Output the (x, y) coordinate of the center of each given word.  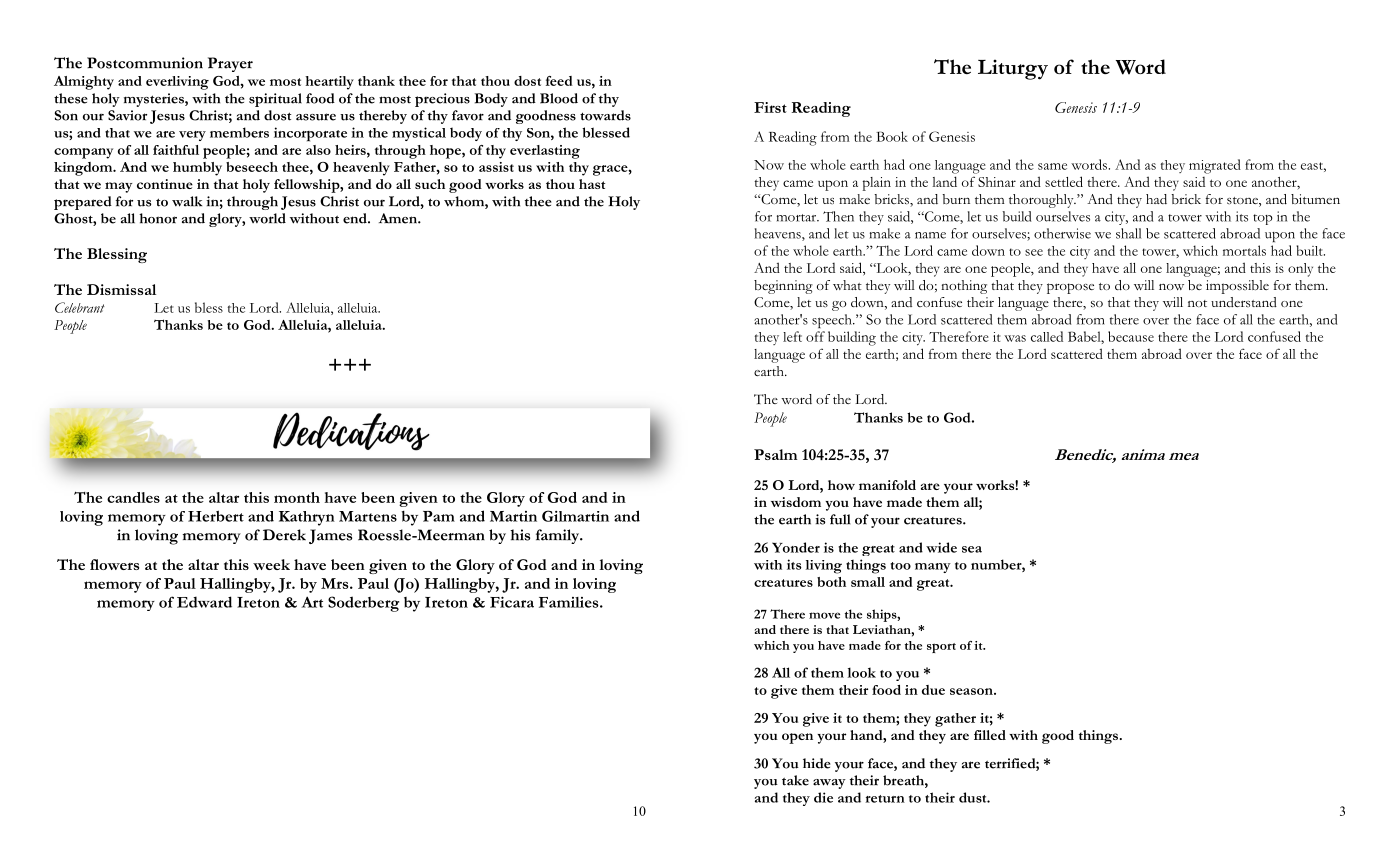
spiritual (275, 100)
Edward (204, 602)
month (297, 497)
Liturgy (1013, 69)
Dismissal (121, 289)
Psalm (775, 454)
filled (990, 735)
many (933, 568)
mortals (1244, 250)
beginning (783, 287)
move (824, 615)
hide (817, 763)
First (770, 107)
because (1131, 336)
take (795, 780)
